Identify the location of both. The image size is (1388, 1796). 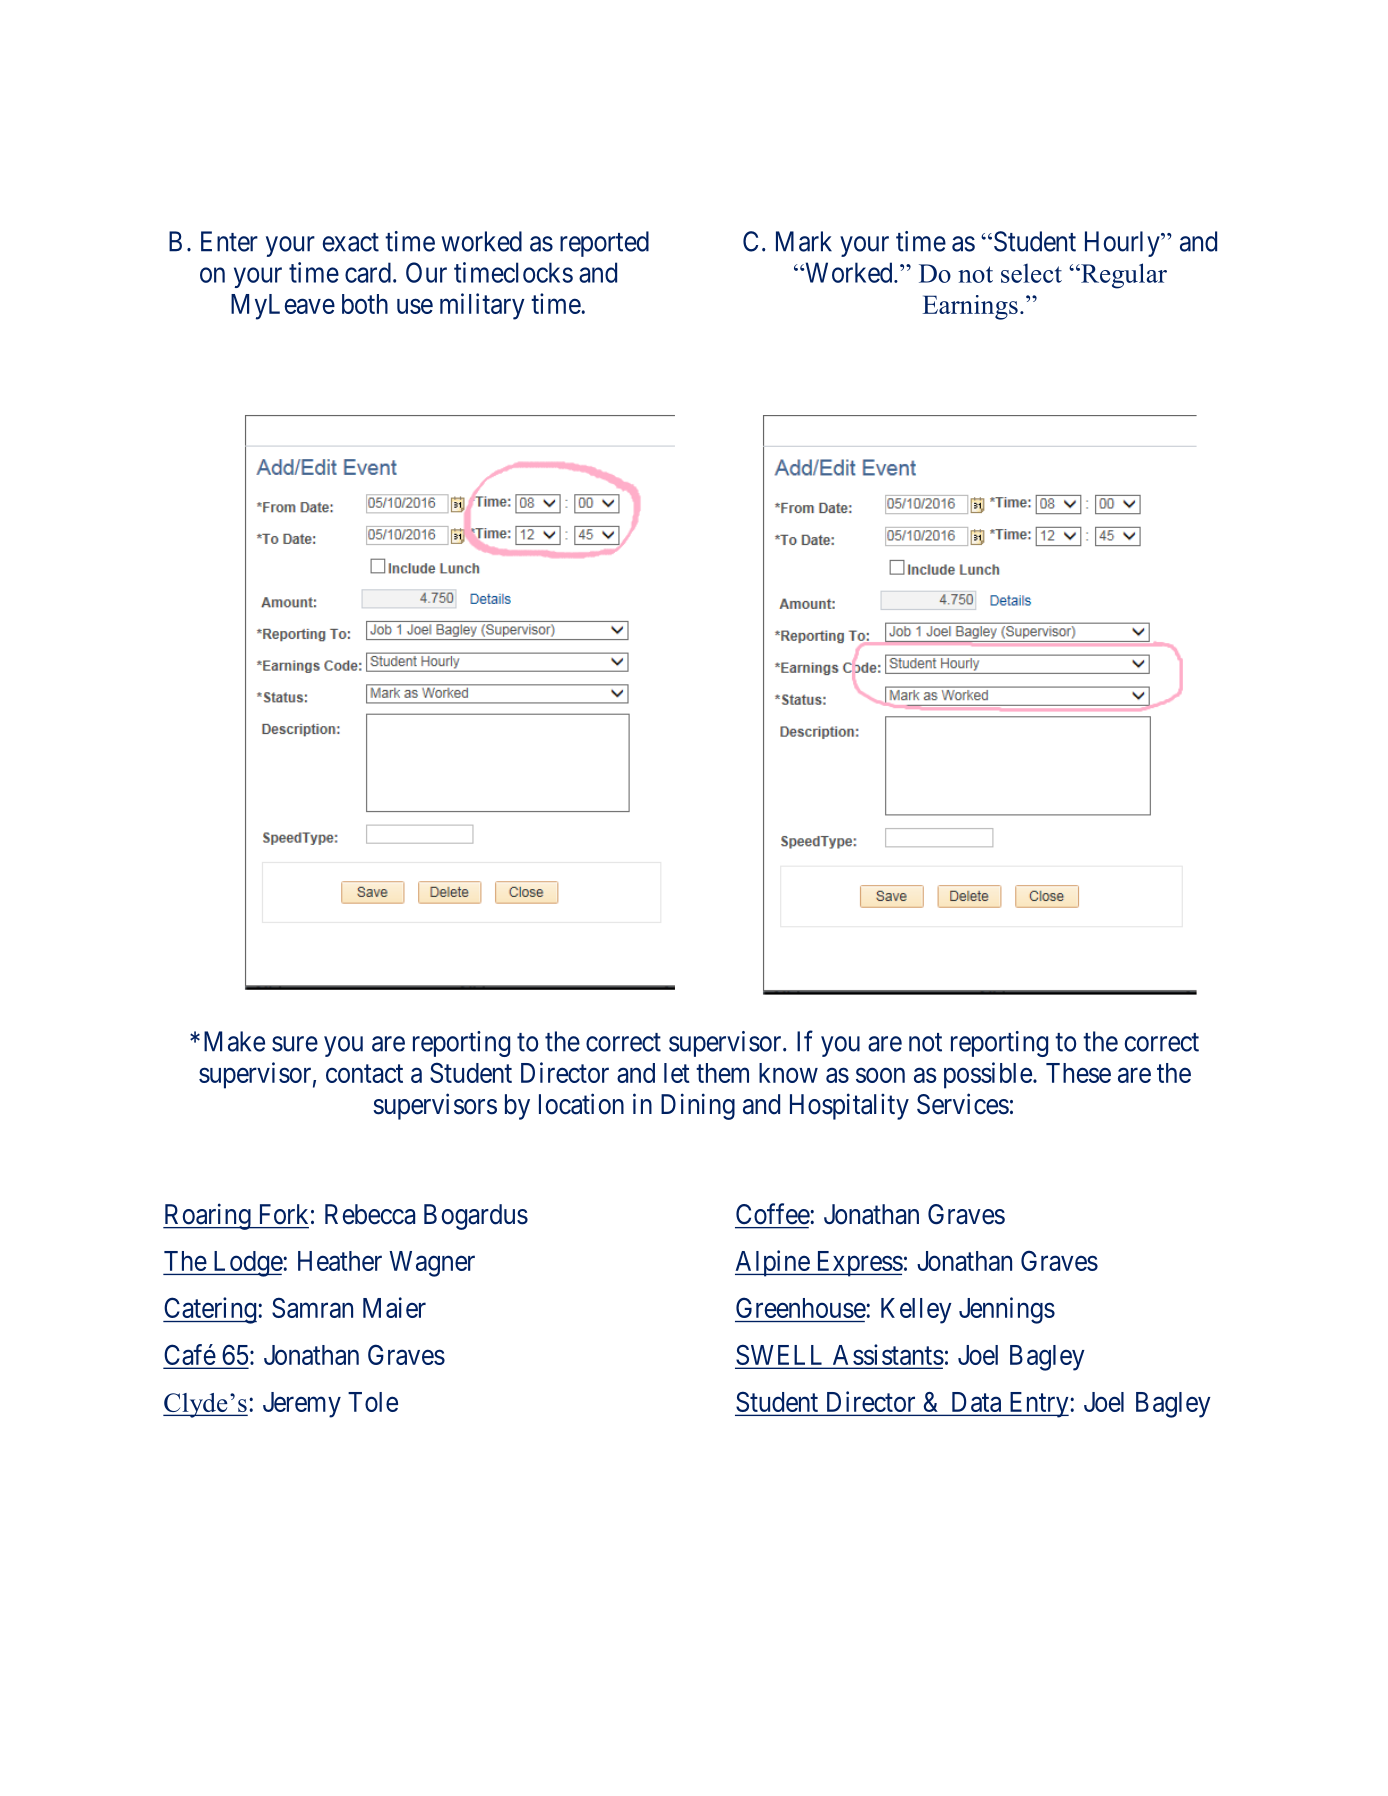
(365, 304).
